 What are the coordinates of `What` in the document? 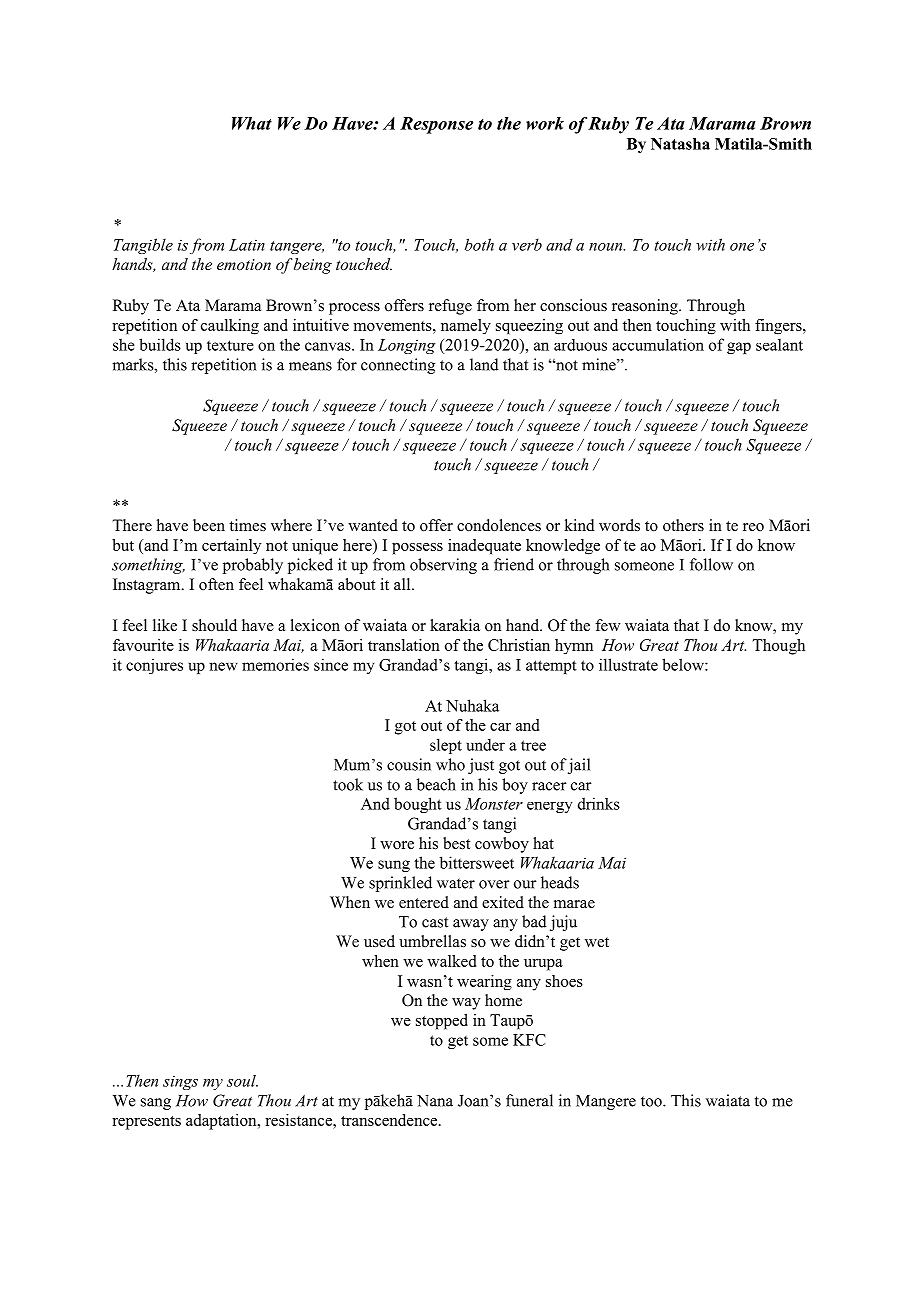 It's located at (252, 123).
